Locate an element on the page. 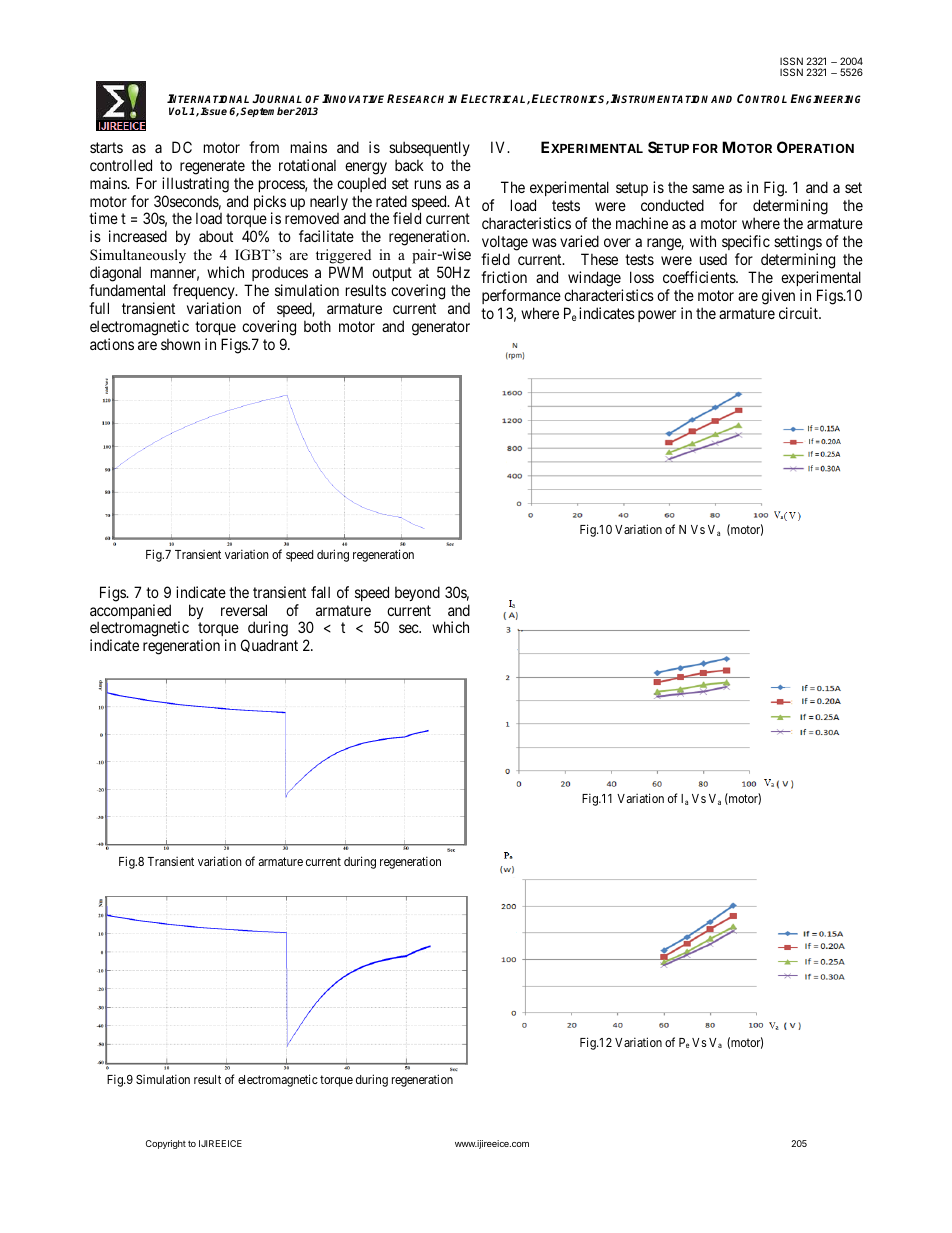 This page has height=1233, width=952. regenerate is located at coordinates (212, 167).
